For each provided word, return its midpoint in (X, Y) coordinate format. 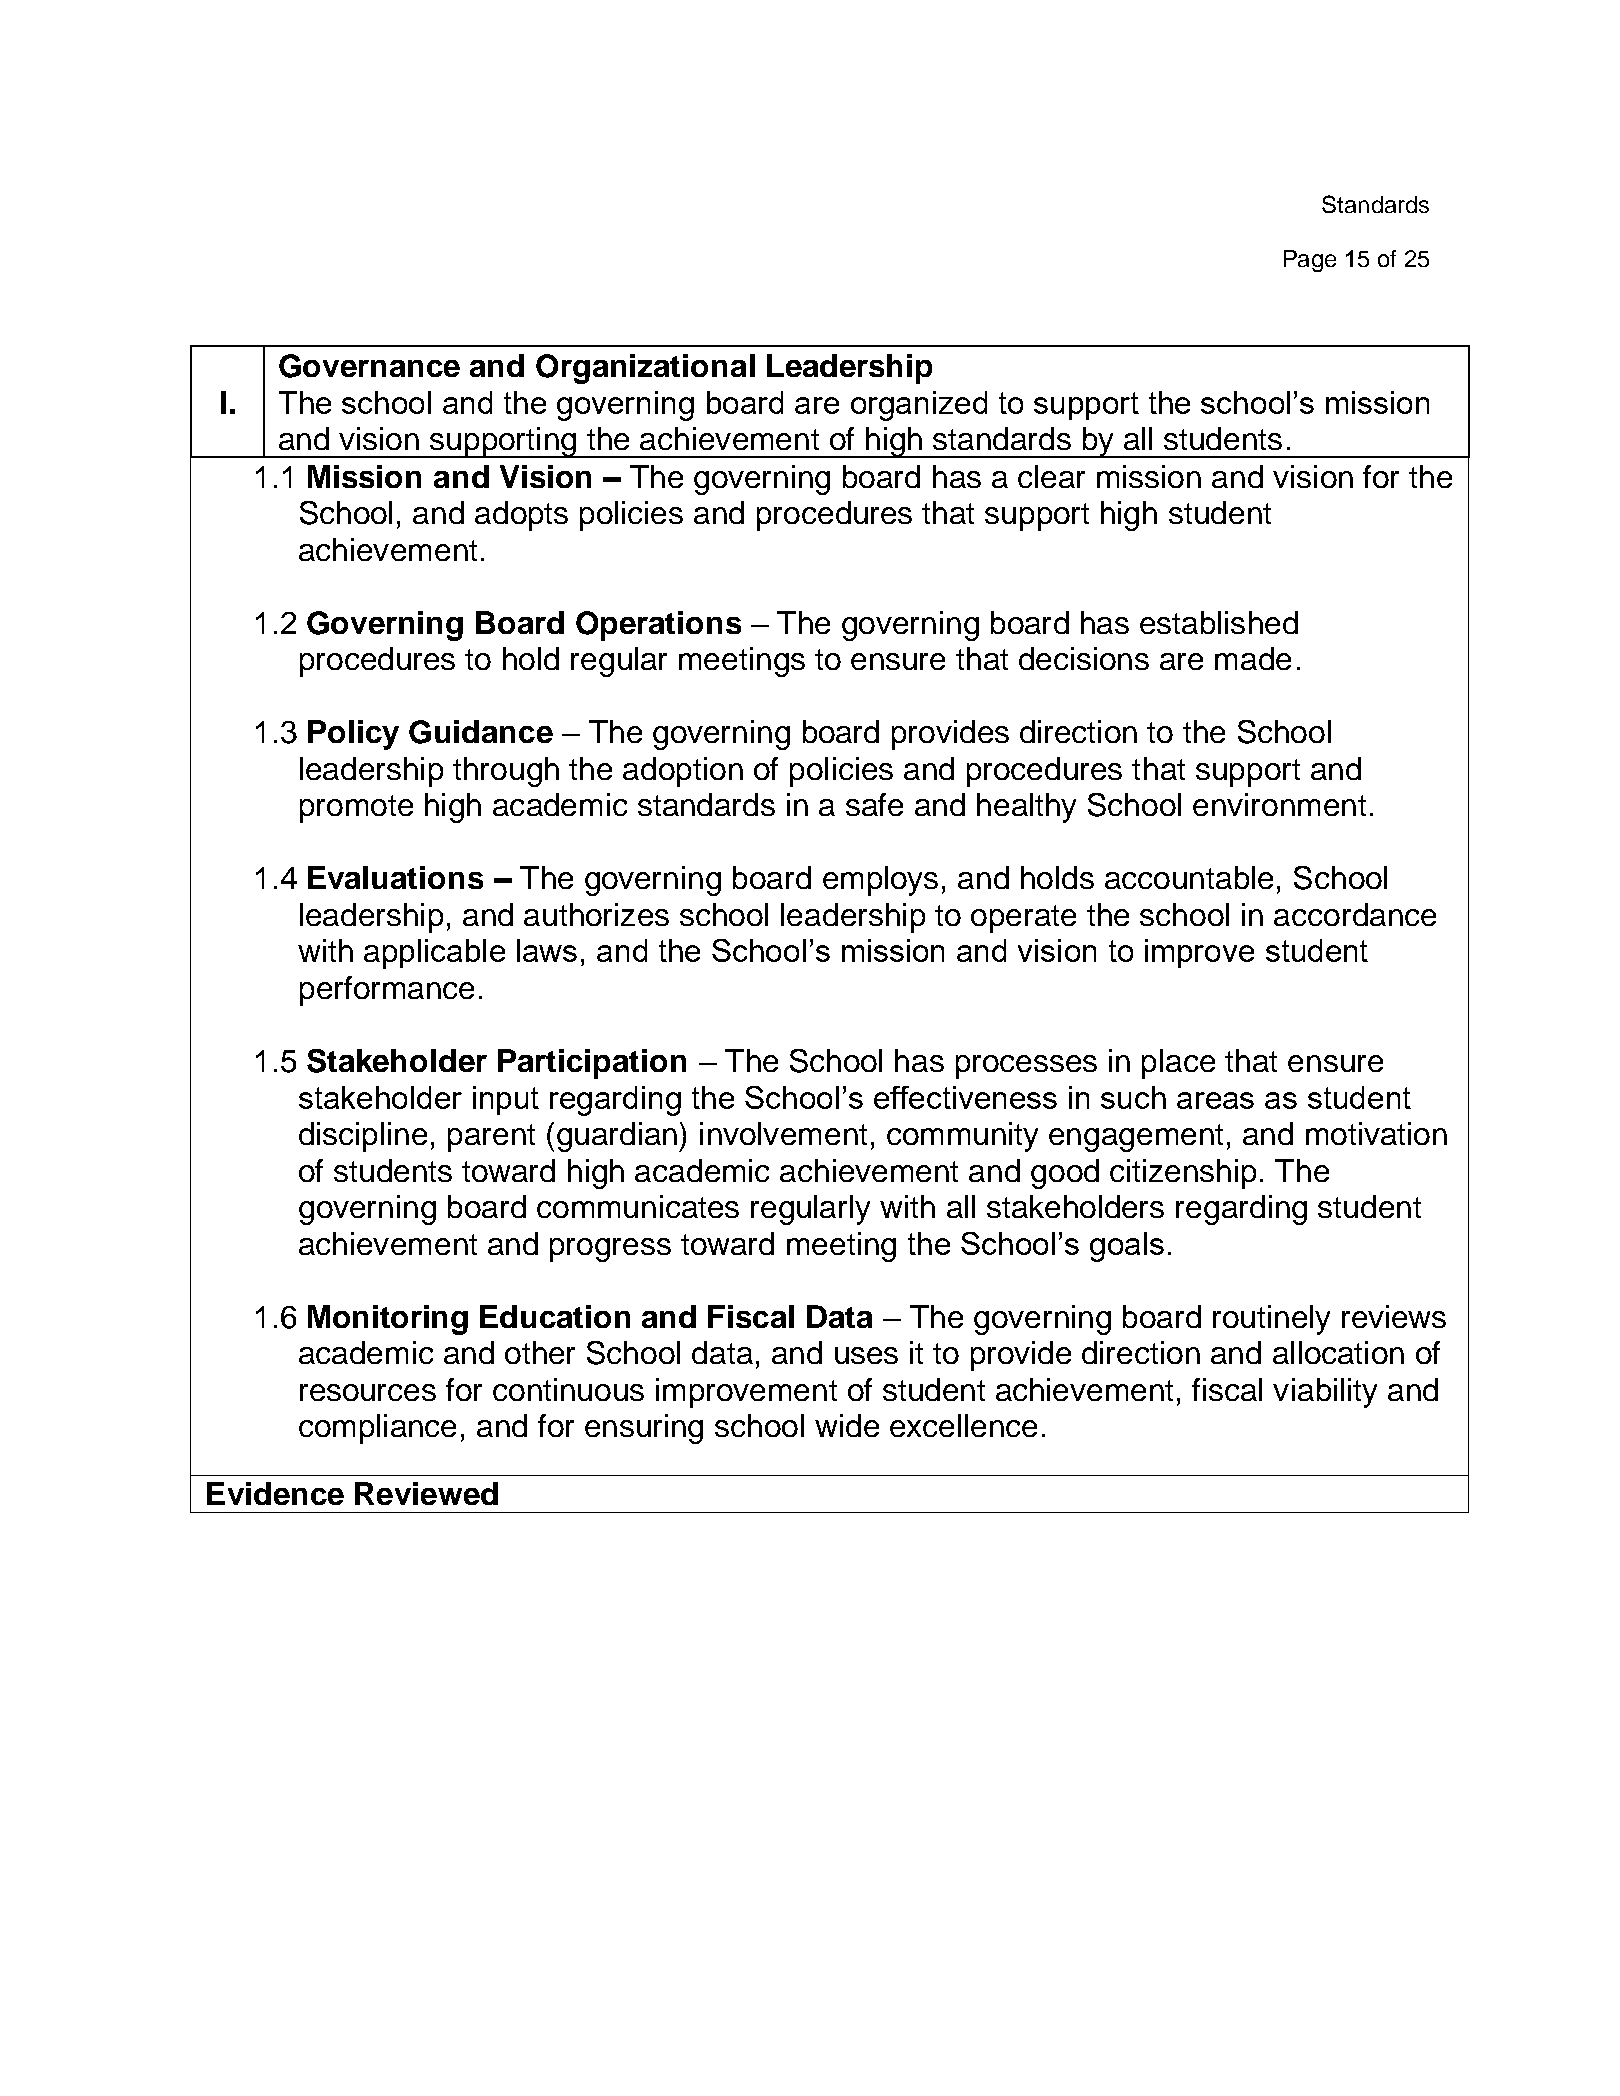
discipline (363, 1137)
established (1219, 622)
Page (1310, 261)
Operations (658, 626)
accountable (1189, 877)
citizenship (1183, 1174)
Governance (369, 366)
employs (880, 881)
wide (847, 1425)
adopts (521, 516)
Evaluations (395, 877)
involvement (783, 1133)
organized (919, 406)
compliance (377, 1429)
